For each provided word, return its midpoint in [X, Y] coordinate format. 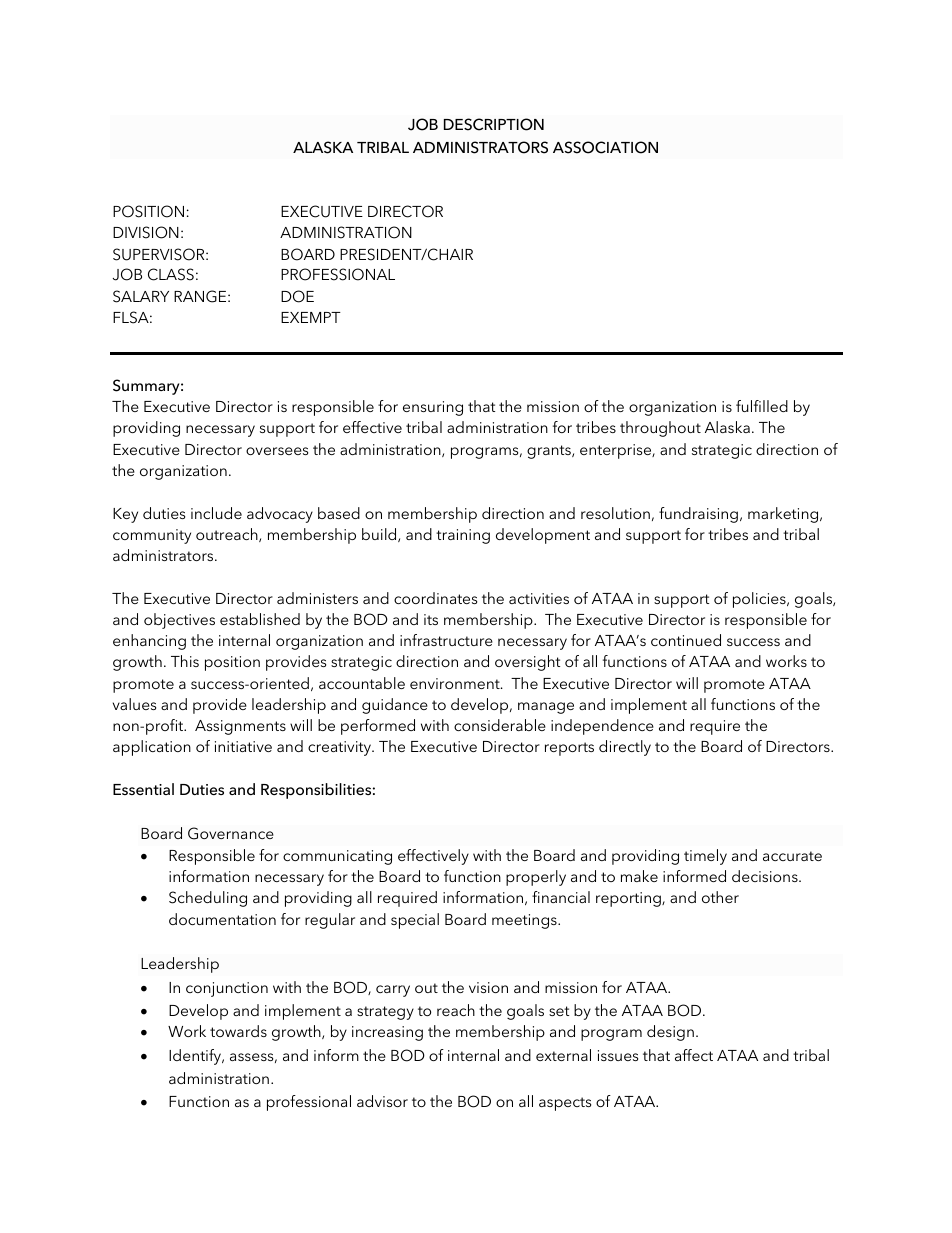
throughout [660, 429]
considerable [500, 725]
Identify [196, 1057]
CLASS [171, 274]
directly [625, 748]
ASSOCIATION [605, 147]
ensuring [433, 408]
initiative [243, 746]
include [216, 513]
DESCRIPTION [494, 124]
